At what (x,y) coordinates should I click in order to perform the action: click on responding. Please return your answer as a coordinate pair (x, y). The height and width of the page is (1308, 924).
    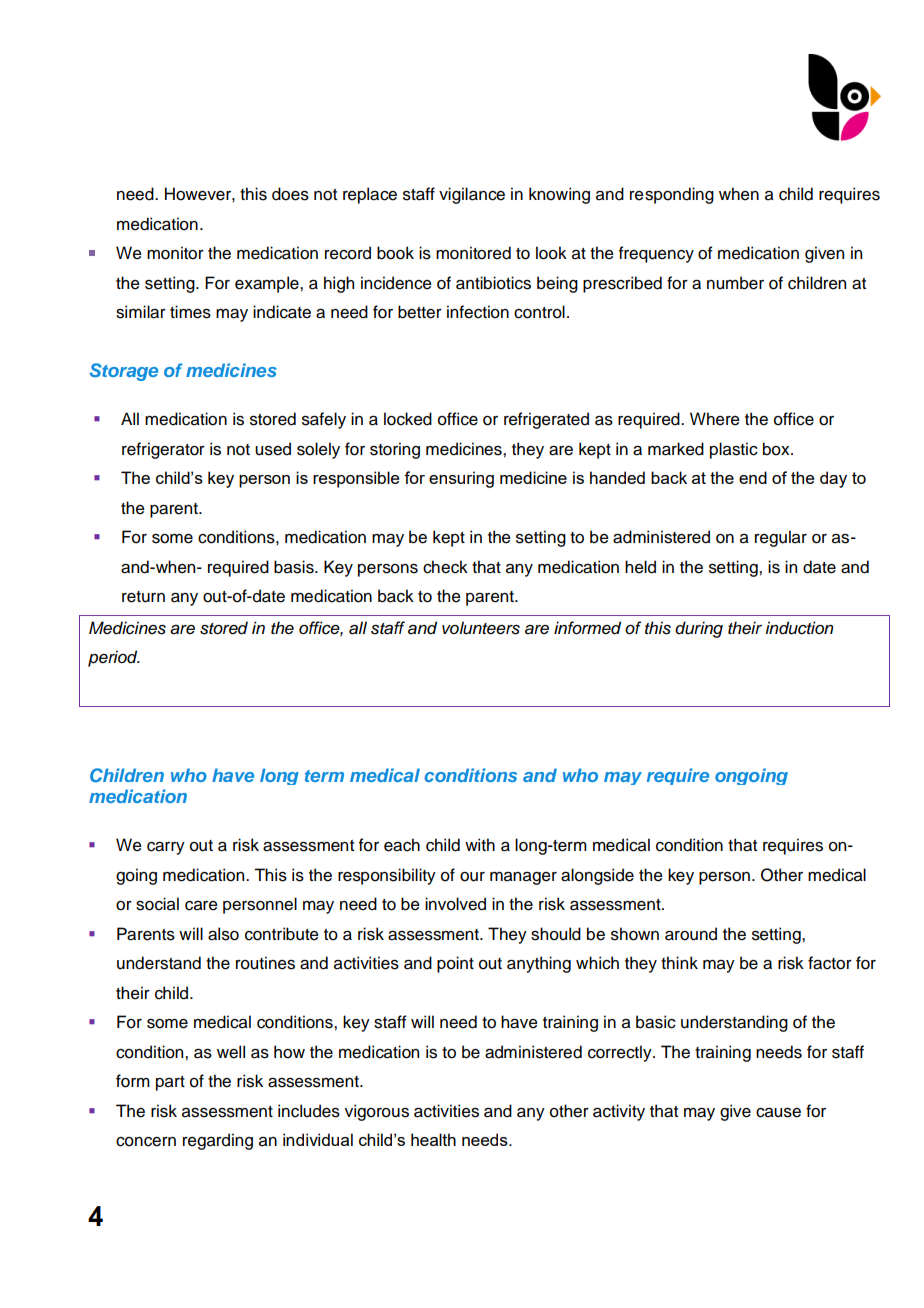
    Looking at the image, I should click on (672, 195).
